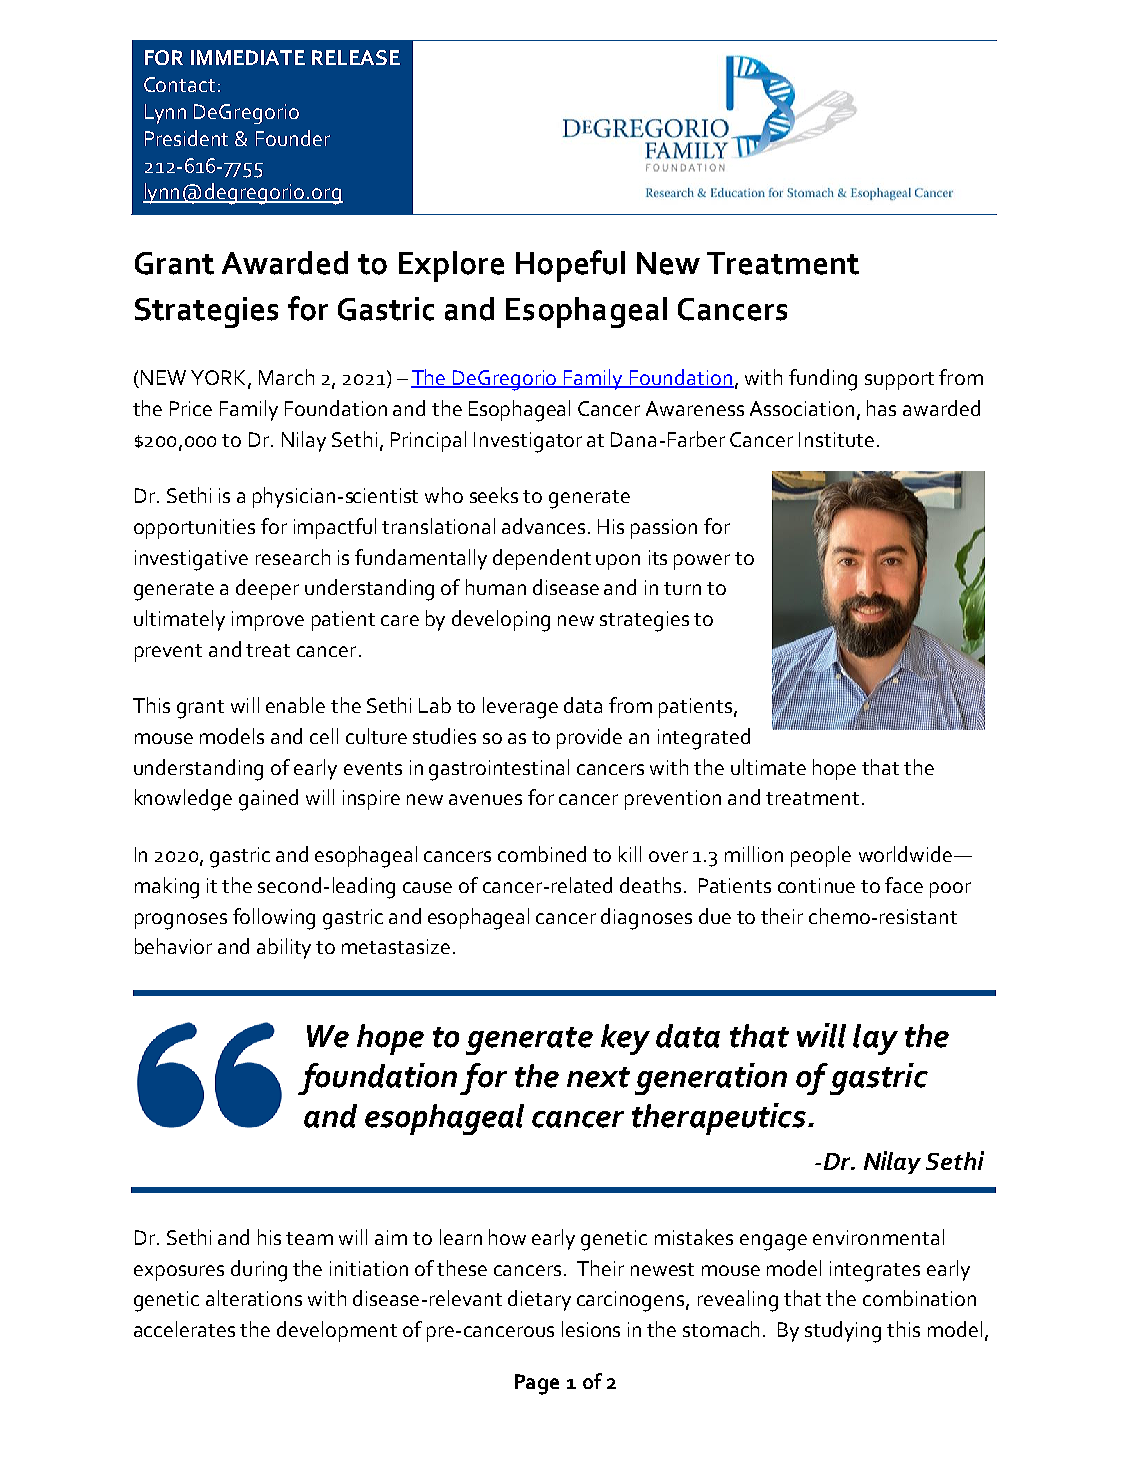  Describe the element at coordinates (823, 380) in the screenshot. I see `funding` at that location.
